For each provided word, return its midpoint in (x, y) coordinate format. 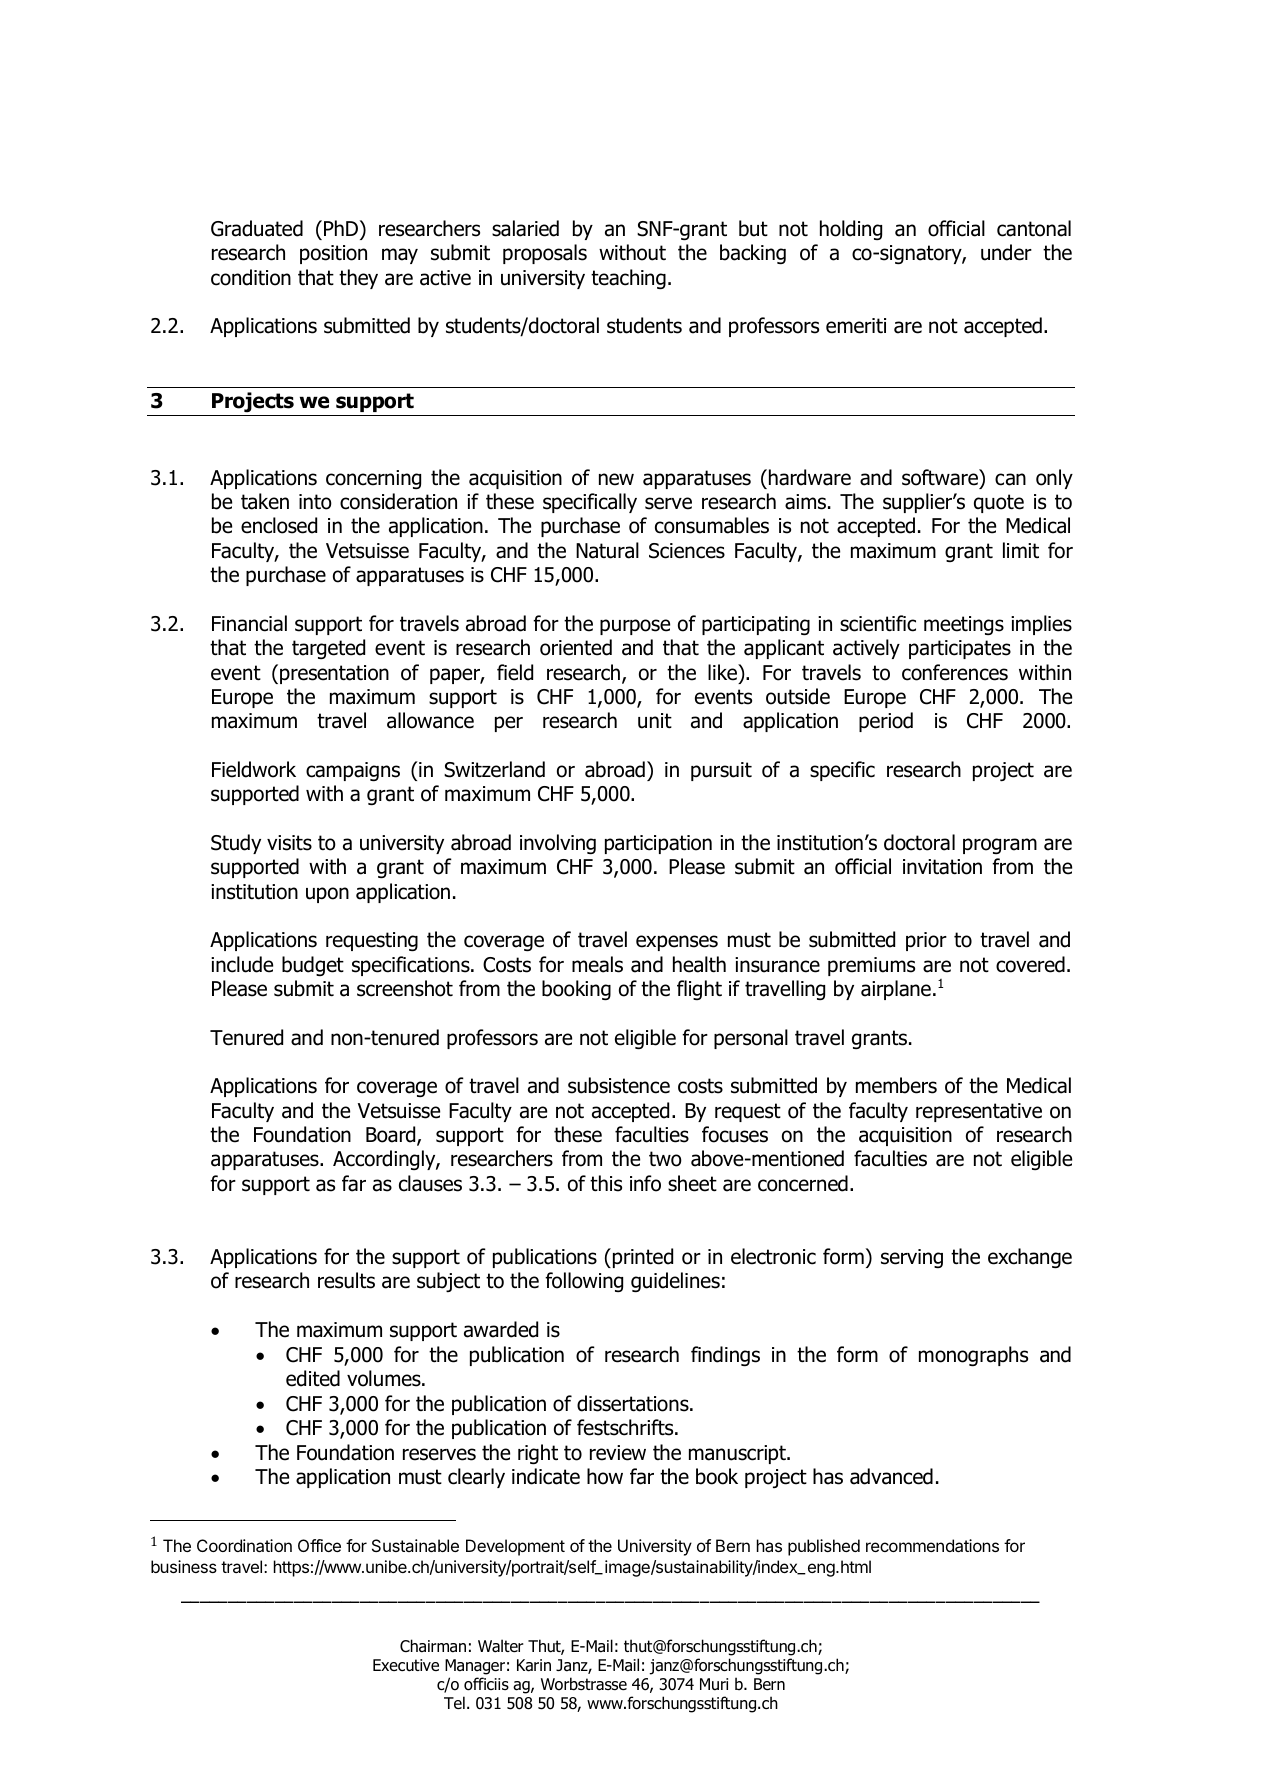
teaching (628, 279)
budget (313, 966)
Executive (406, 1665)
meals (597, 964)
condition (251, 277)
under (1006, 252)
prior (926, 941)
